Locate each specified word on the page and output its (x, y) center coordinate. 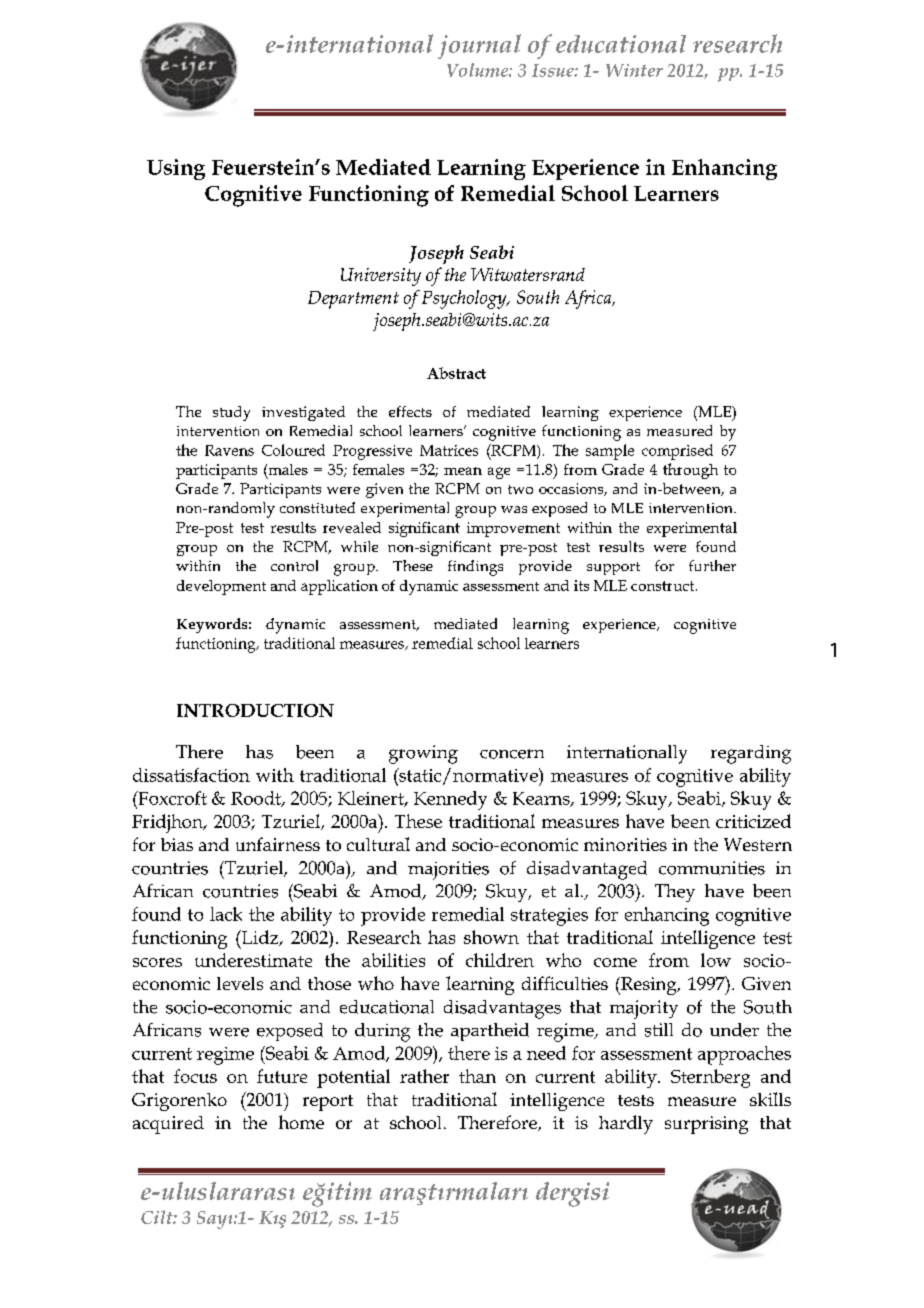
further (712, 565)
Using (176, 169)
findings (475, 568)
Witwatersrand (528, 274)
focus (195, 1076)
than (477, 1076)
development (221, 587)
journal (479, 46)
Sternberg (710, 1078)
